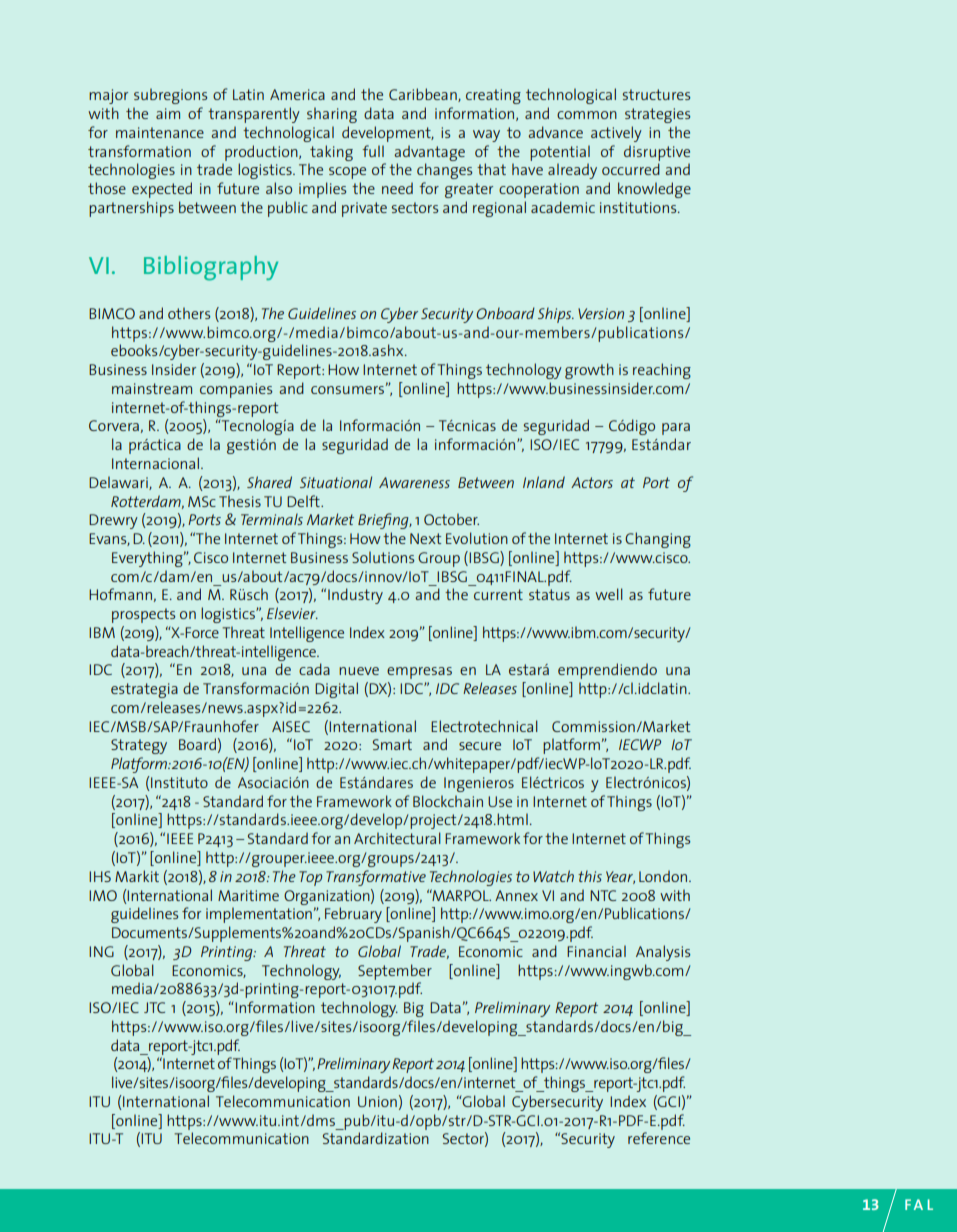 The image size is (957, 1232). What do you see at coordinates (377, 1101) in the page?
I see `Union` at bounding box center [377, 1101].
